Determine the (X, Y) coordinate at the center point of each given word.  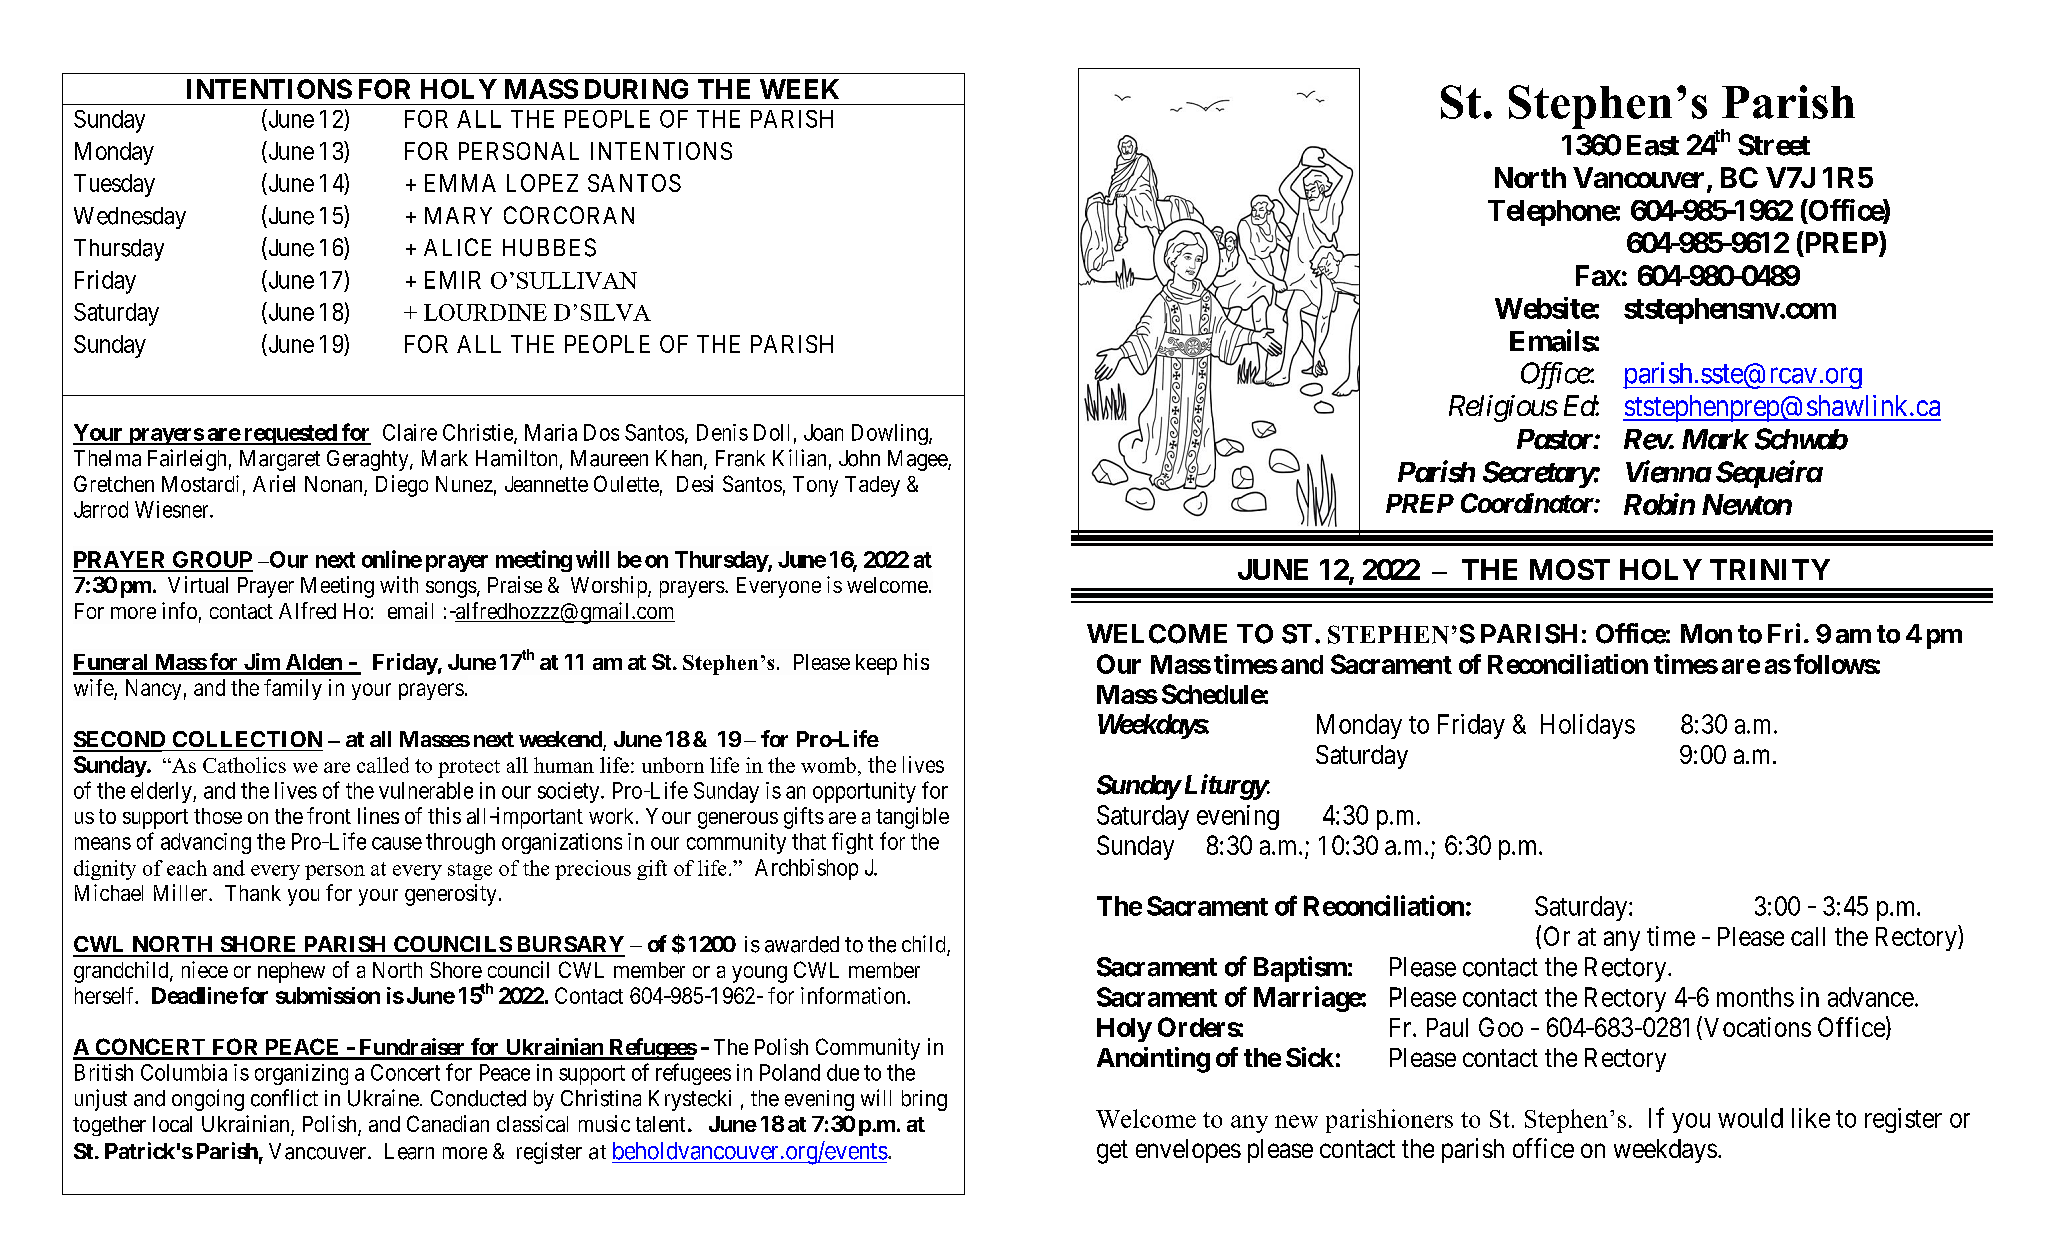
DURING (636, 89)
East (1653, 145)
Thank (253, 893)
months (1755, 997)
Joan (823, 432)
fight (852, 843)
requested (290, 434)
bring (924, 1100)
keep (876, 664)
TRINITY (1770, 569)
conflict (284, 1098)
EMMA (460, 183)
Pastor (1555, 439)
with (399, 584)
